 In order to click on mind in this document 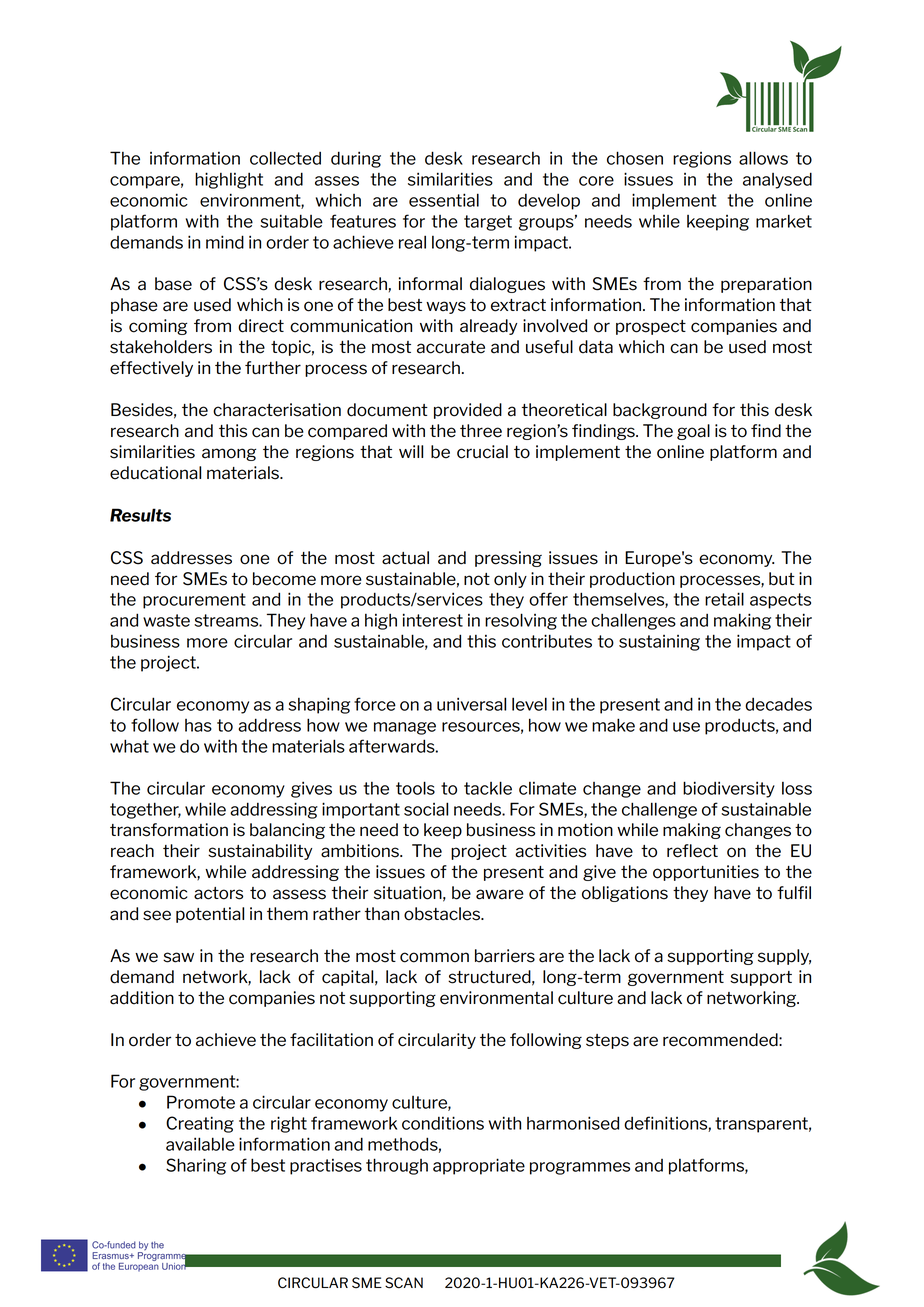, I will do `click(225, 242)`.
